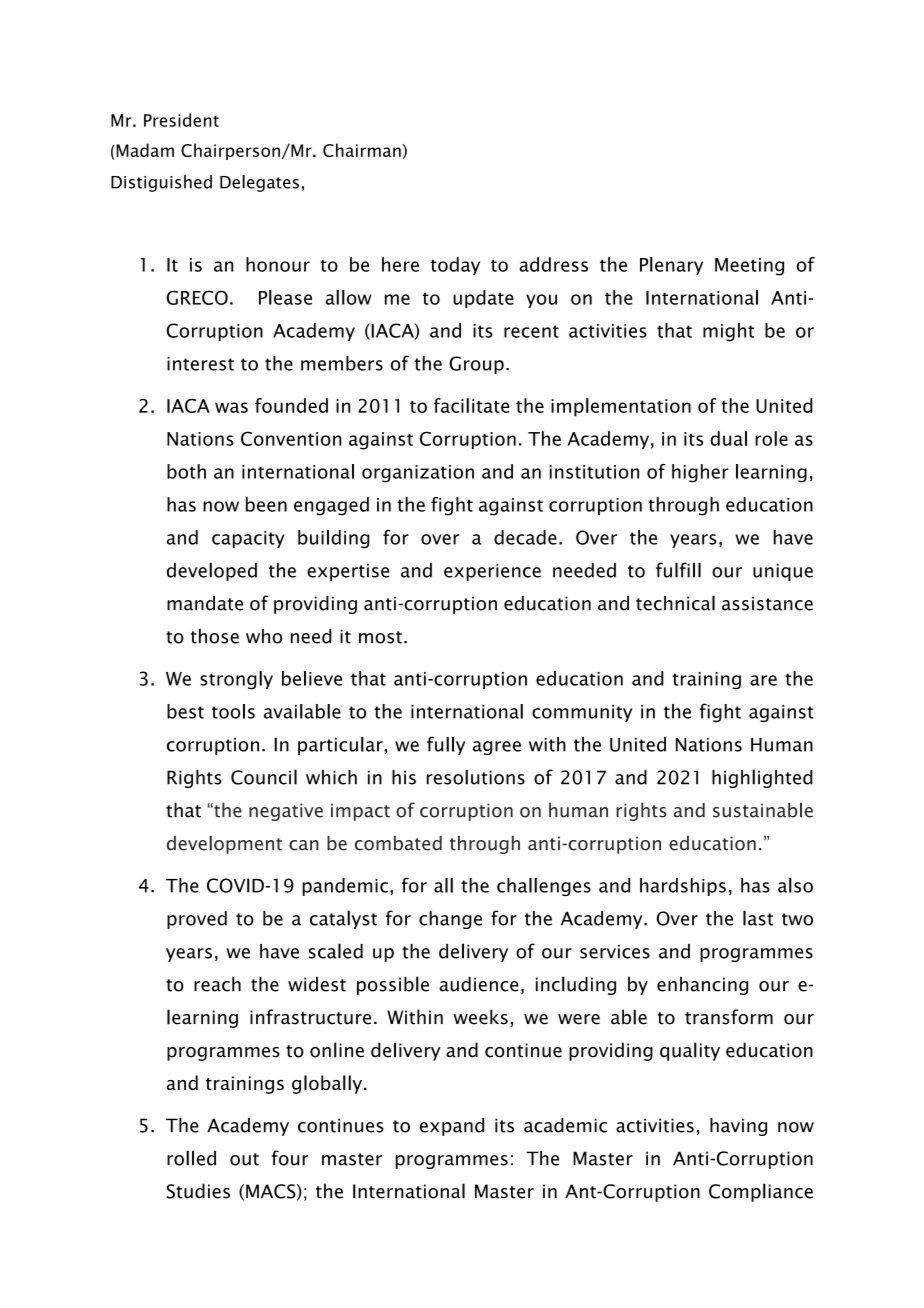  I want to click on out, so click(244, 1159).
